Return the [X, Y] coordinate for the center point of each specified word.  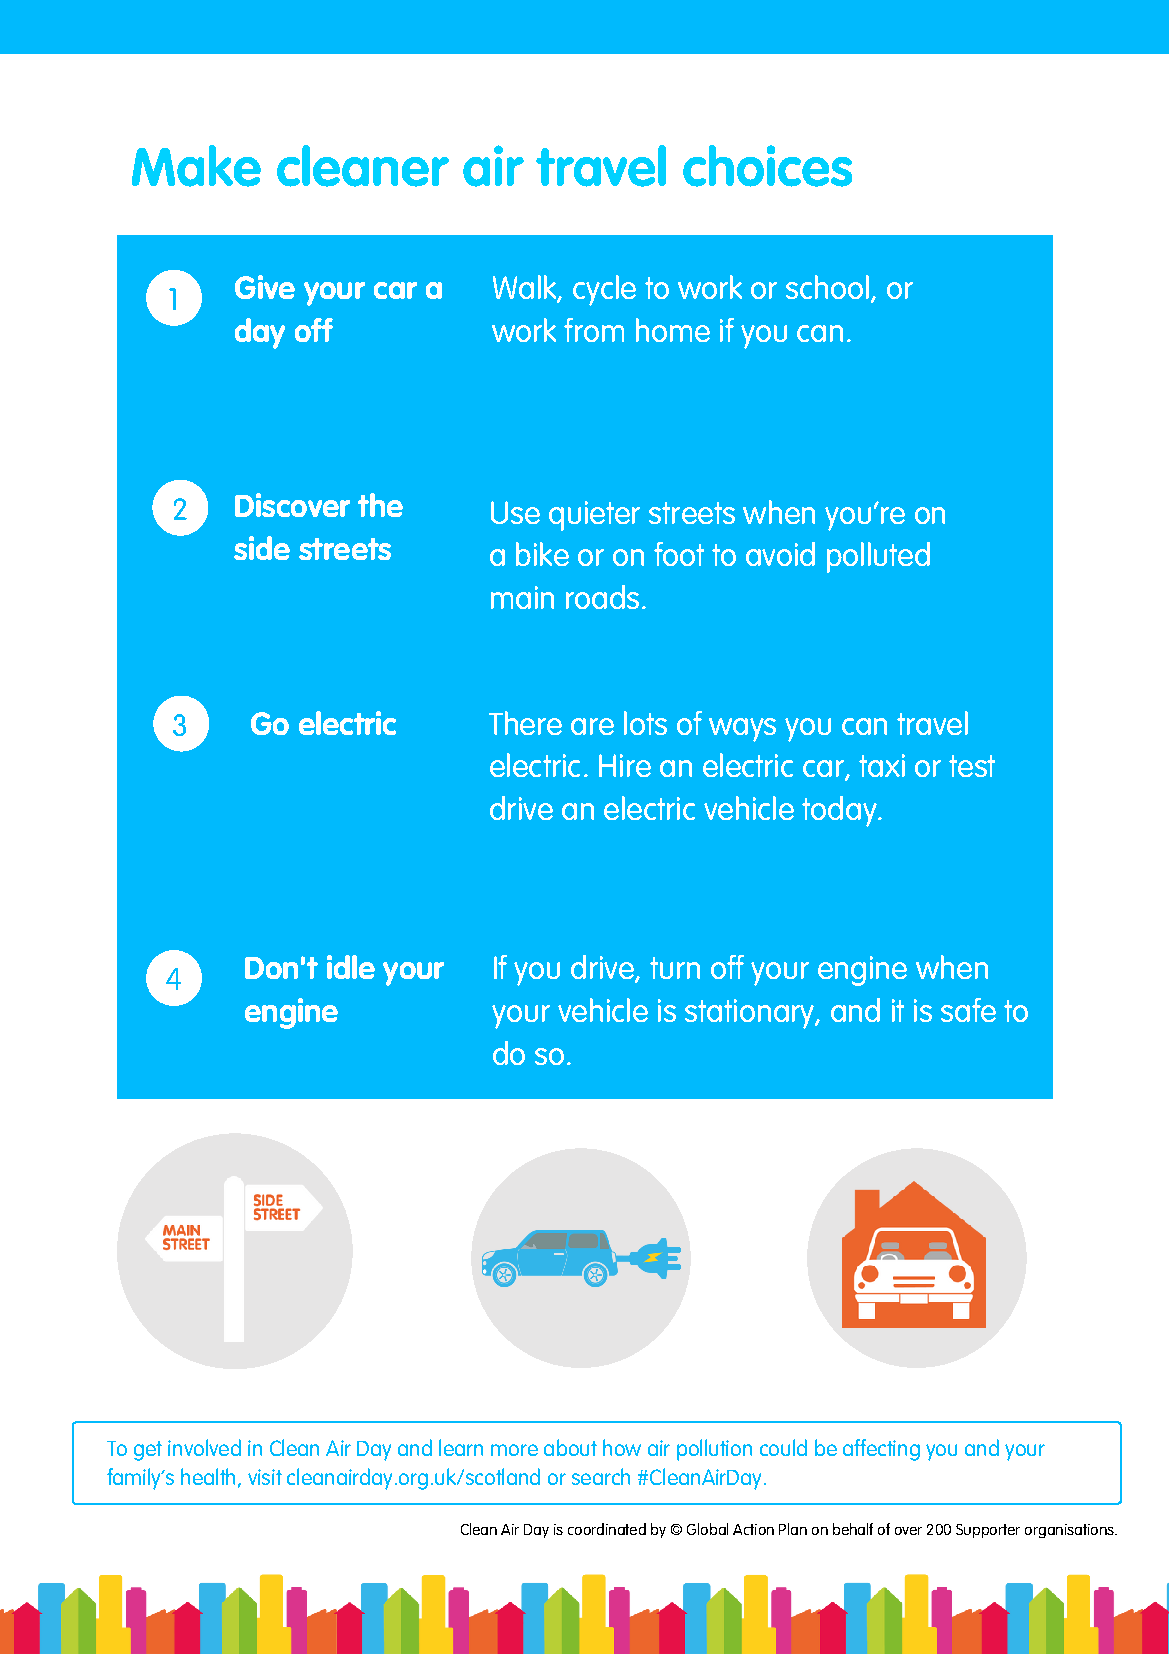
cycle [604, 290]
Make [196, 166]
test [972, 766]
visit [265, 1477]
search [601, 1476]
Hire [625, 765]
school [827, 287]
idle [351, 967]
